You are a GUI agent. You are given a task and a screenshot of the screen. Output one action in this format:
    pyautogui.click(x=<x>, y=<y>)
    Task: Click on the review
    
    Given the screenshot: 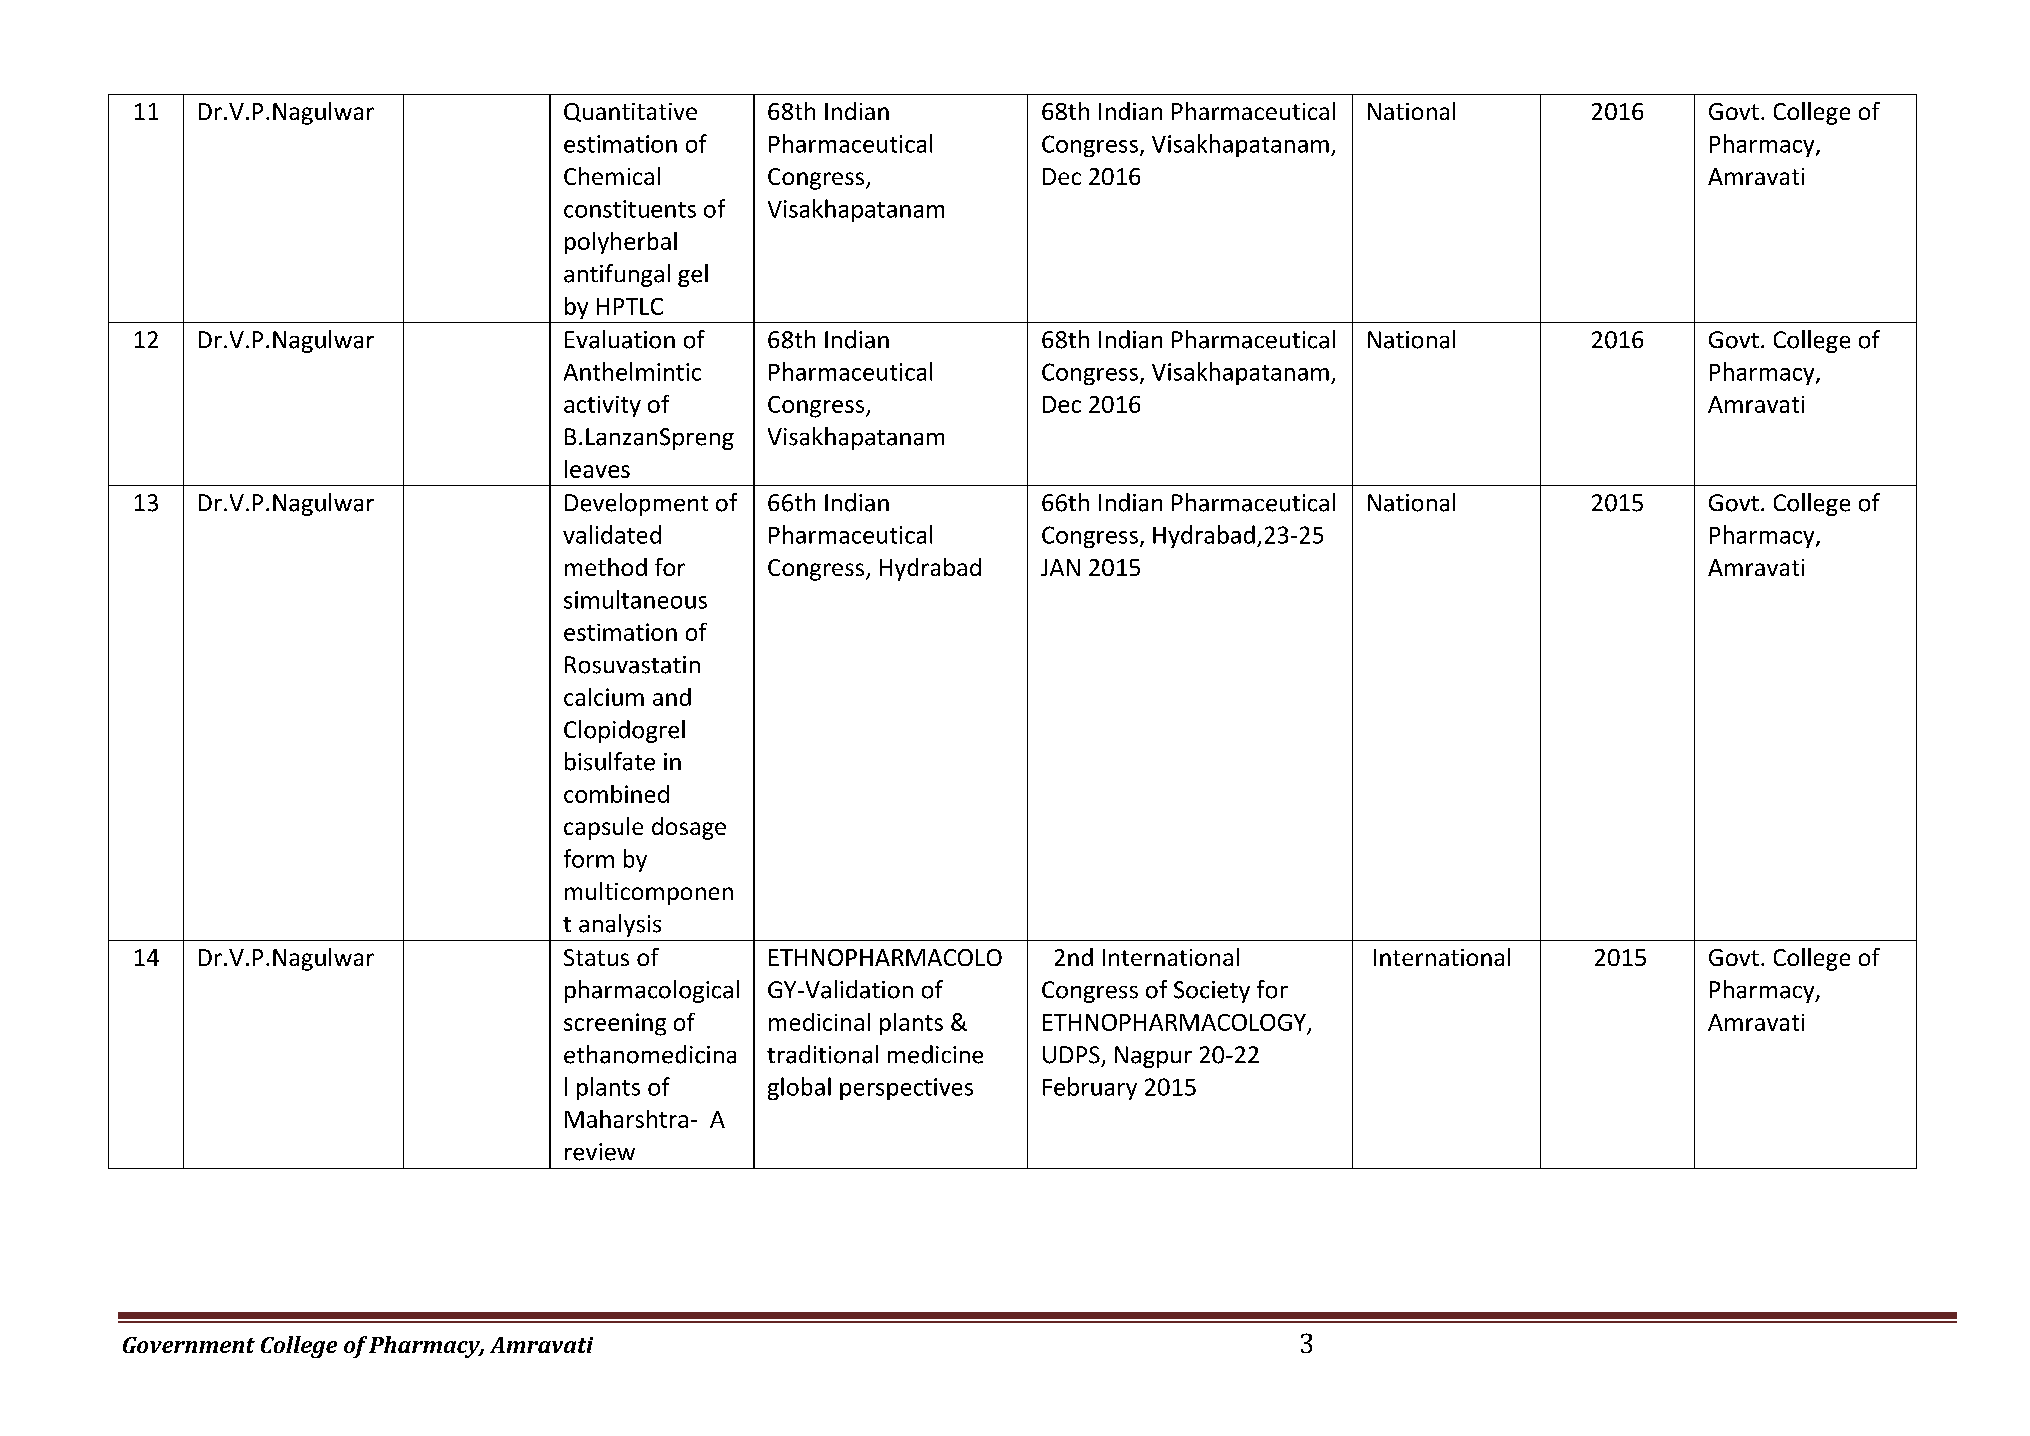 What is the action you would take?
    pyautogui.click(x=600, y=1152)
